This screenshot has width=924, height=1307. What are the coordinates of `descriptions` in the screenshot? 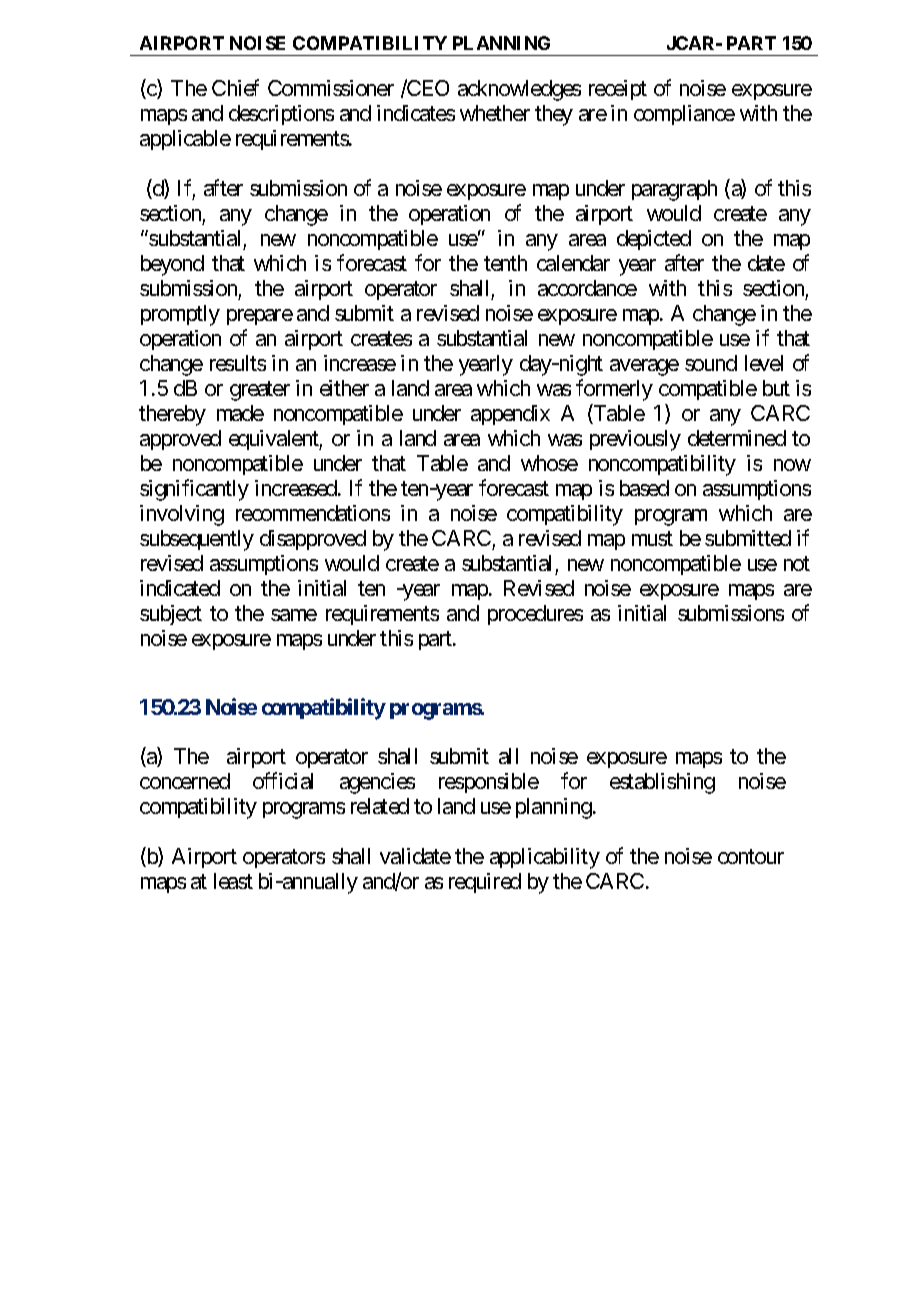 It's located at (281, 115).
